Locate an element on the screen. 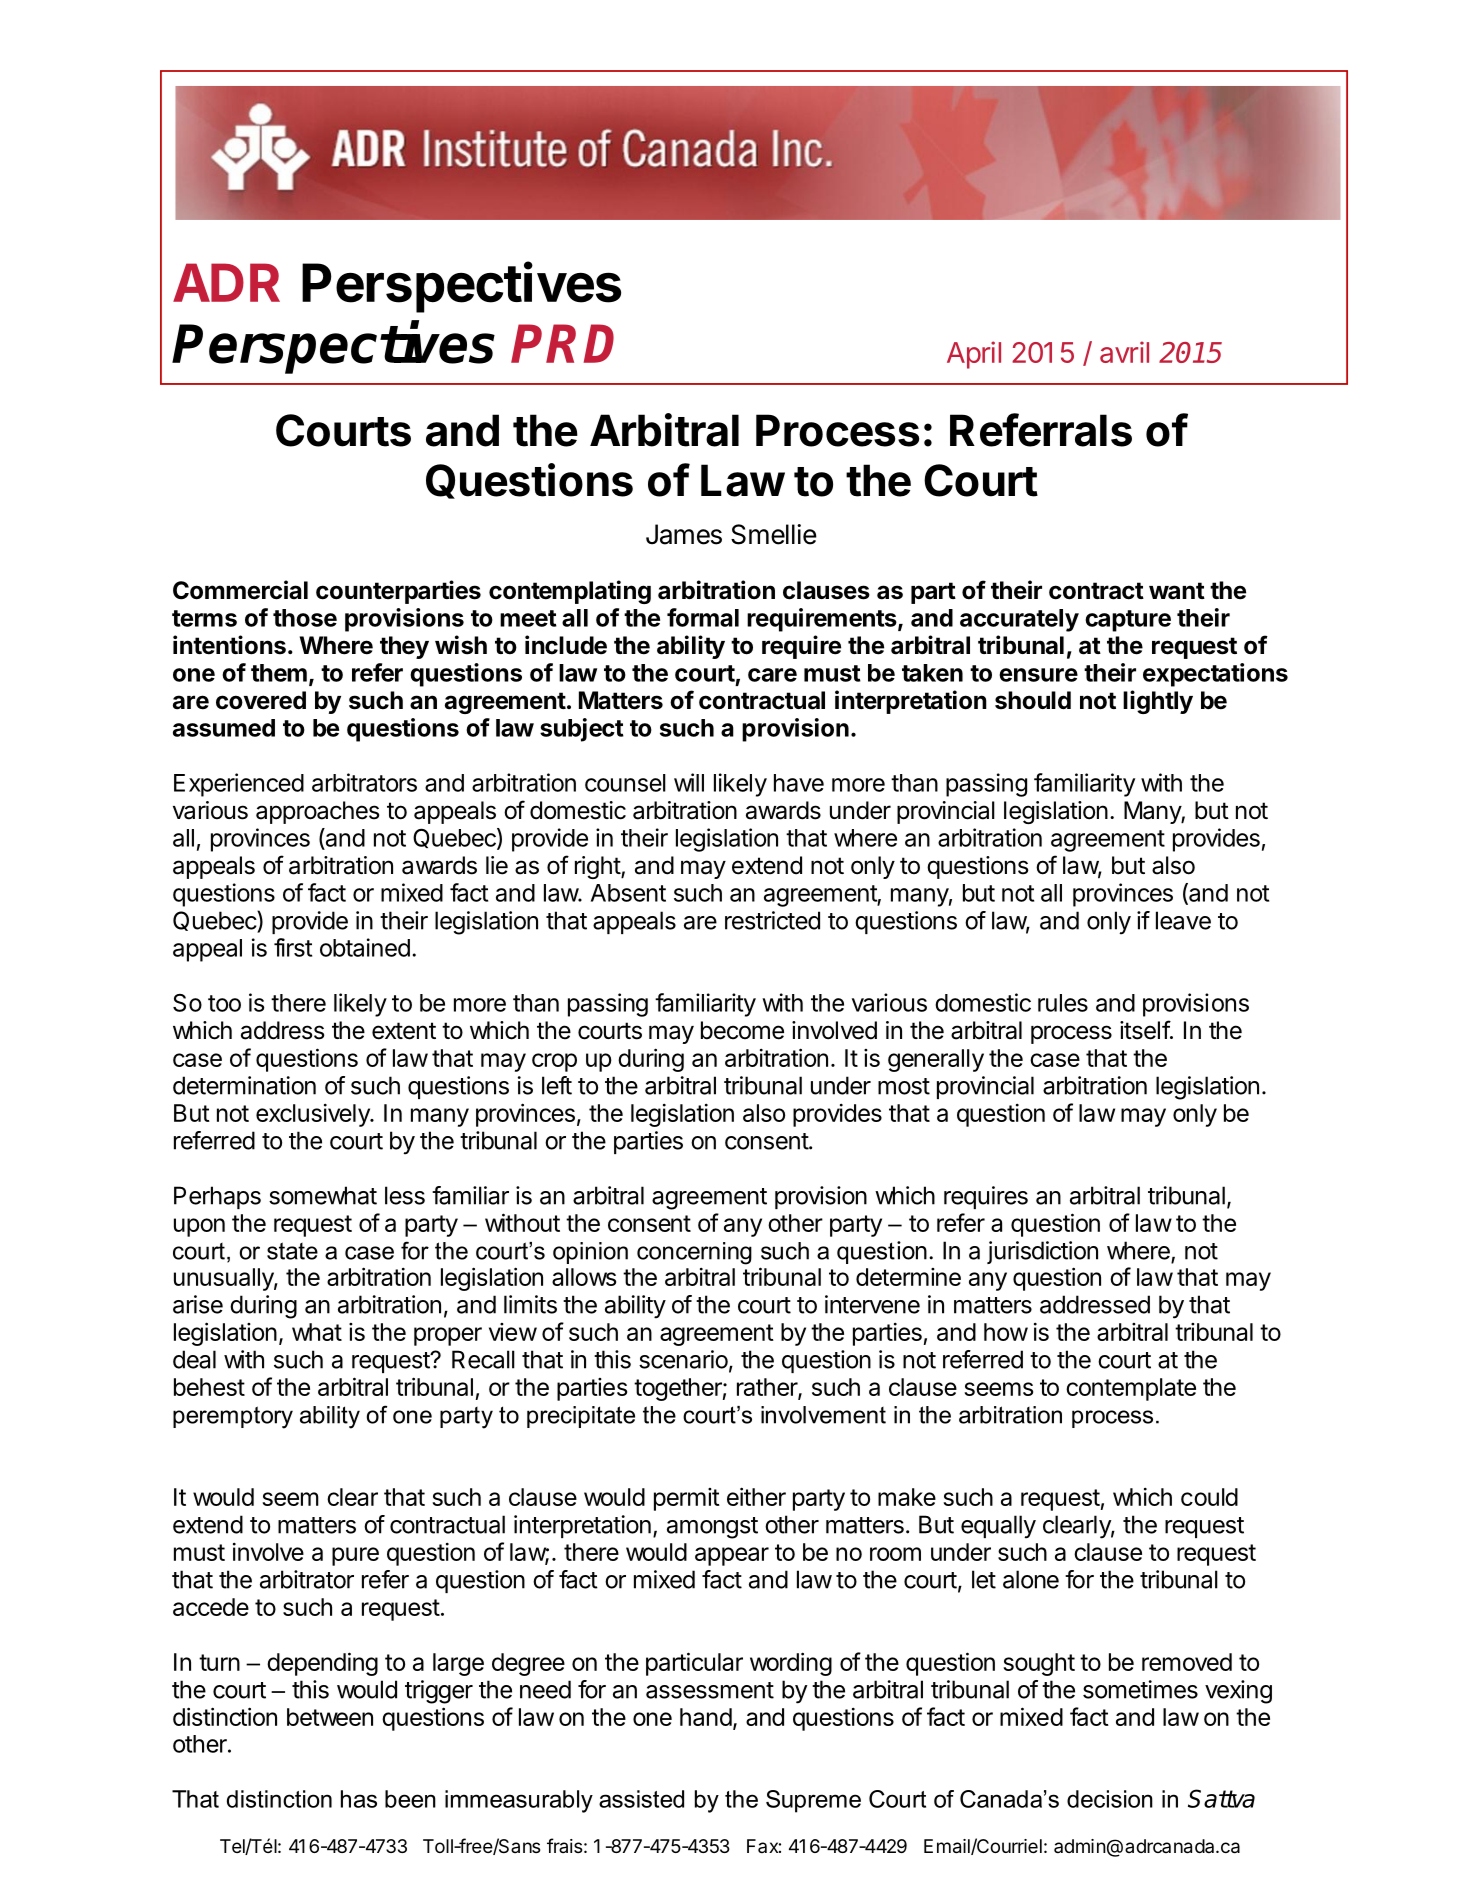 Image resolution: width=1461 pixels, height=1890 pixels. either is located at coordinates (756, 1496).
